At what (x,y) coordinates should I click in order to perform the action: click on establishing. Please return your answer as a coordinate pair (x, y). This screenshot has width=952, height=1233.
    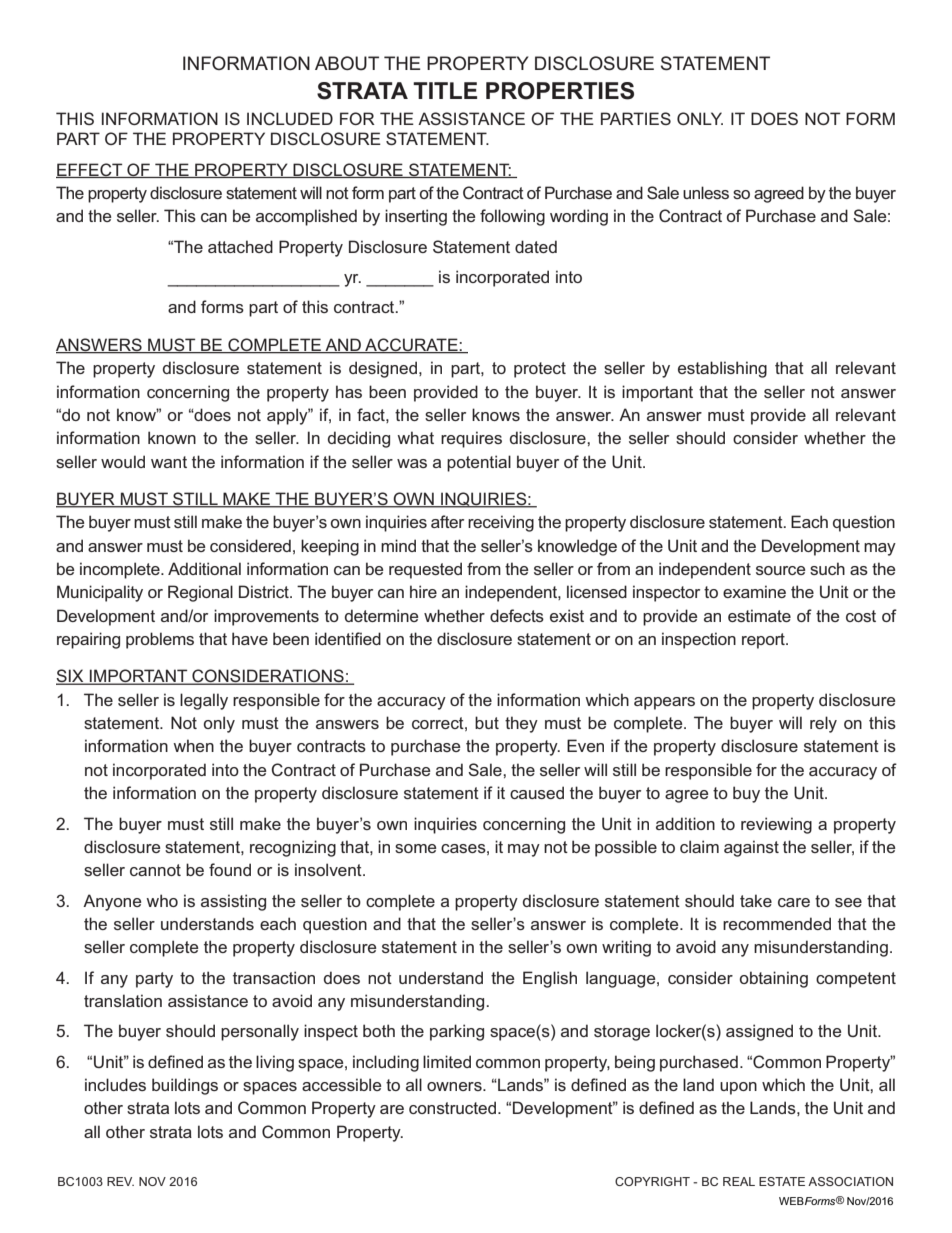
    Looking at the image, I should click on (722, 369).
